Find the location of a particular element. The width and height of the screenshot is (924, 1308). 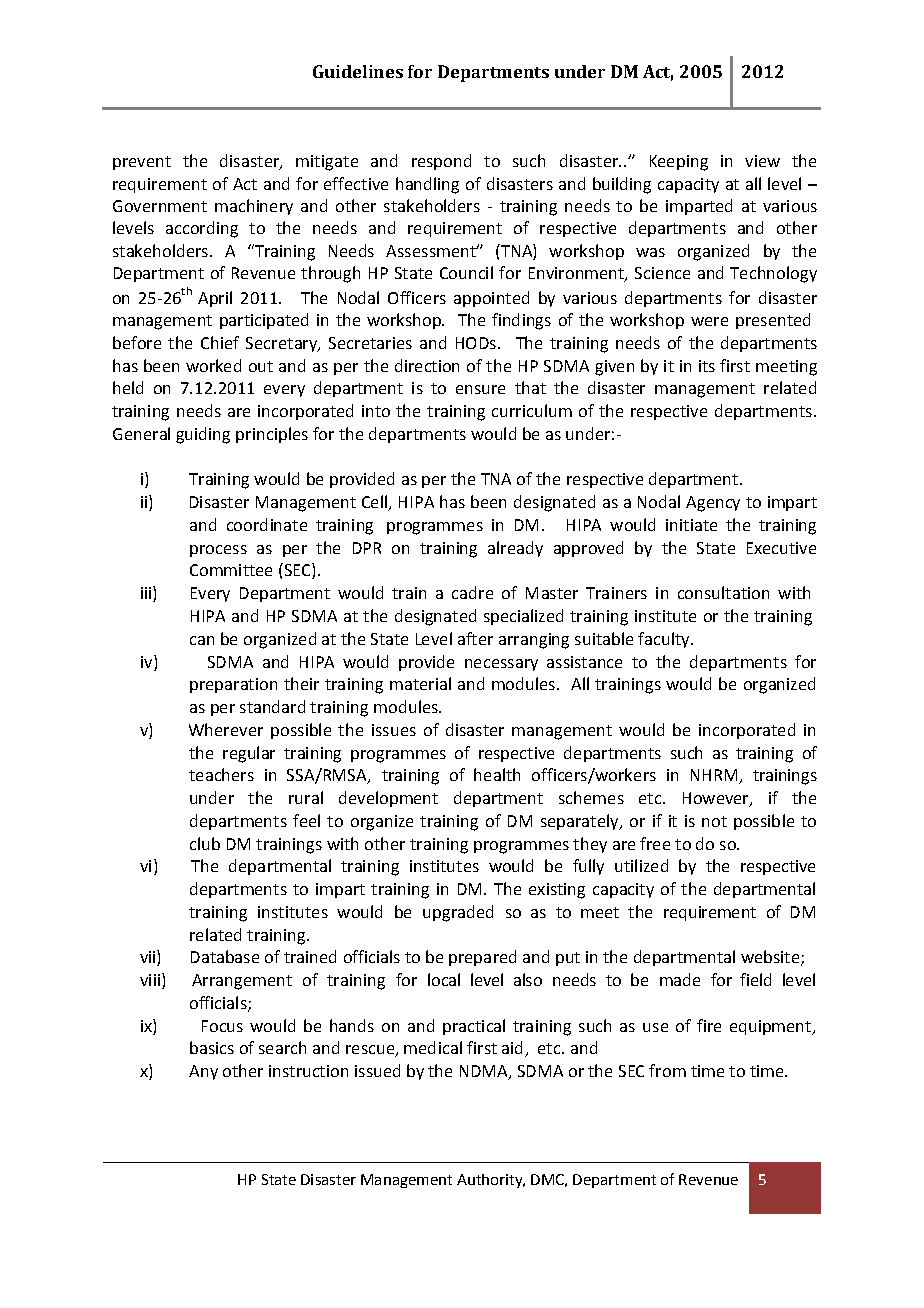

Agency is located at coordinates (713, 504).
